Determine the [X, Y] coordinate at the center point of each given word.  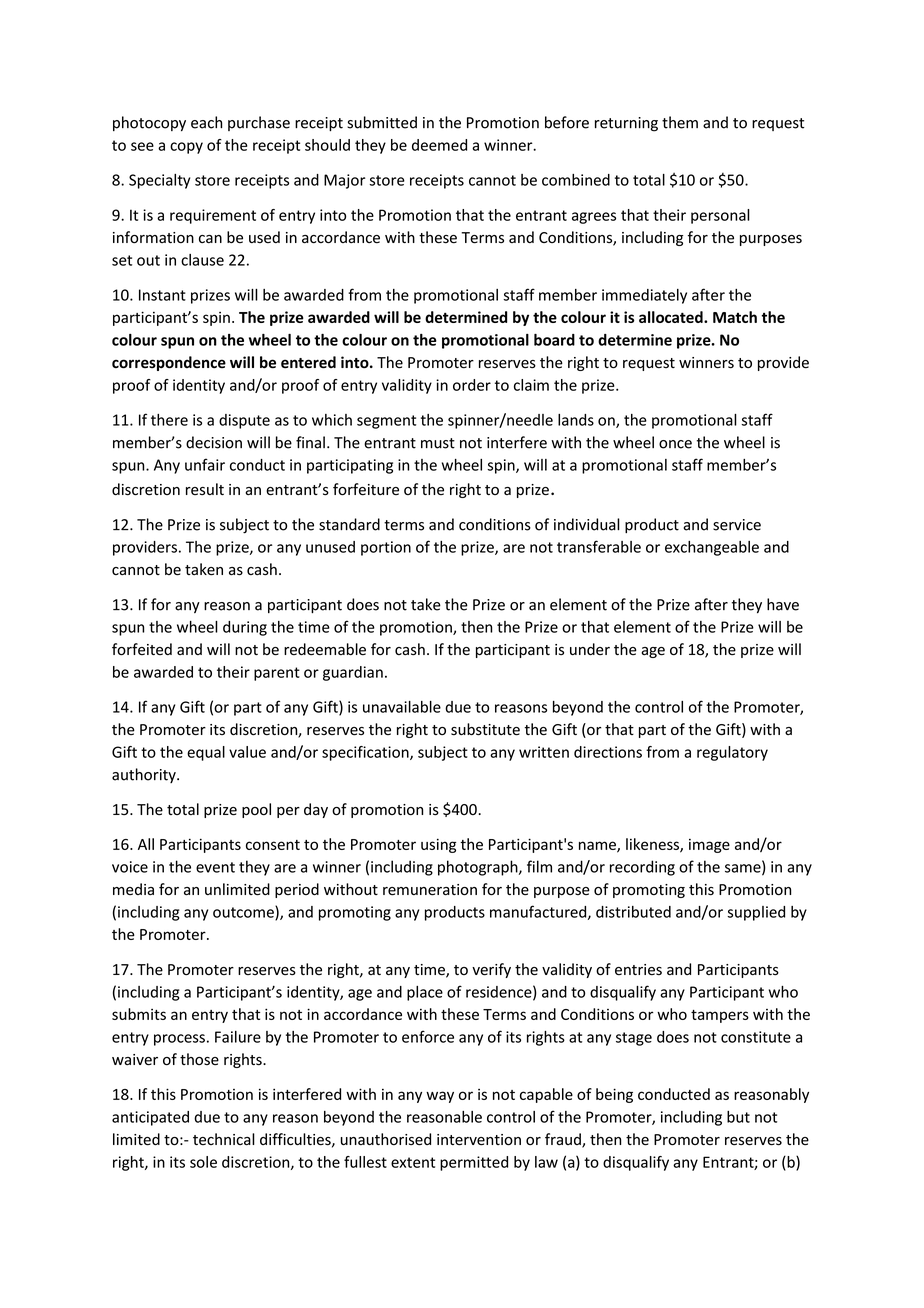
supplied [756, 913]
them [680, 122]
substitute [485, 729]
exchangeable [712, 548]
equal [206, 753]
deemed [439, 145]
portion [386, 548]
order [472, 385]
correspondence [169, 363]
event [215, 867]
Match [735, 317]
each [206, 122]
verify [491, 970]
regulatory [732, 753]
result [205, 489]
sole [203, 1162]
